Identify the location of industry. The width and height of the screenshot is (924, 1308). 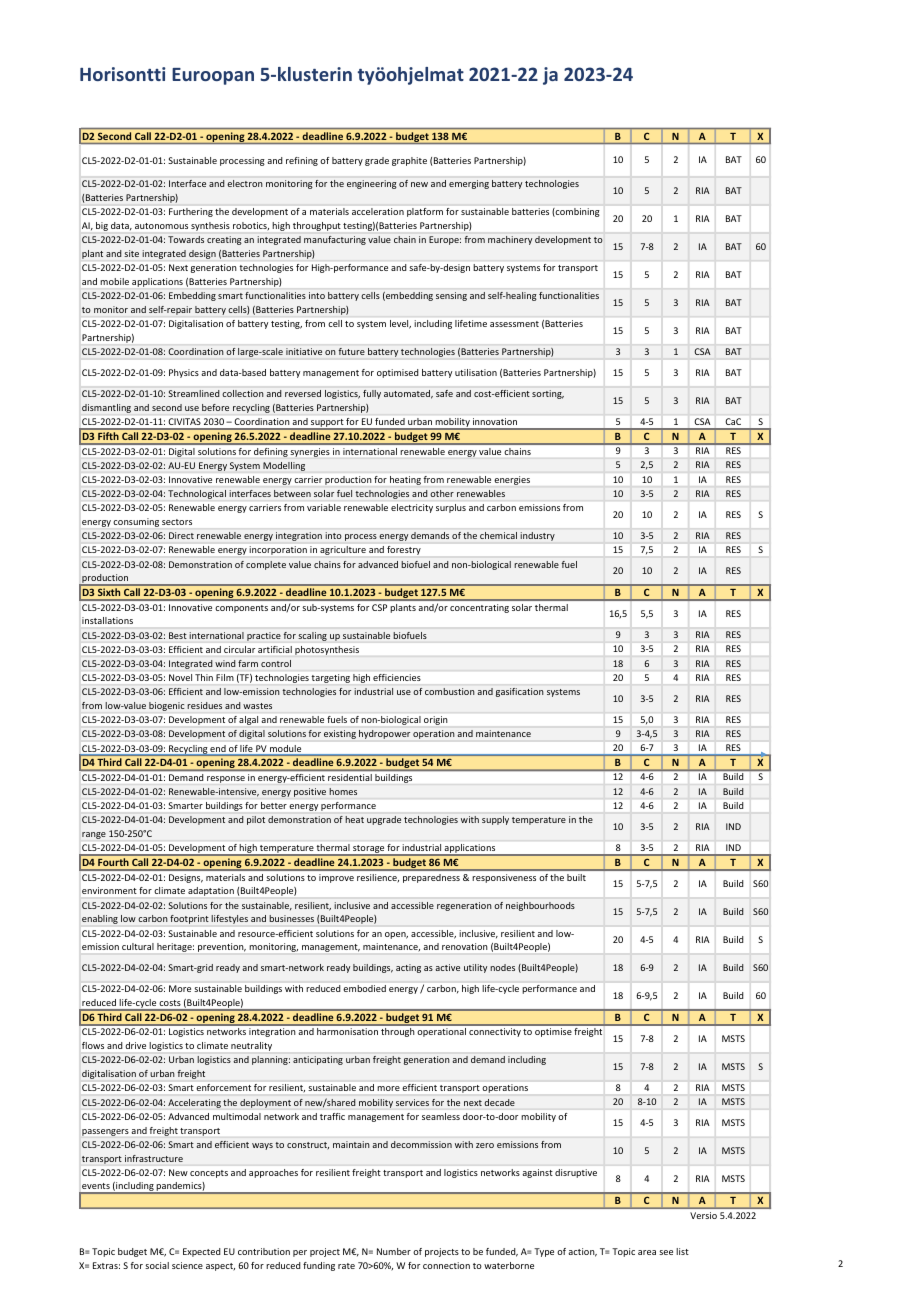
(537, 536).
